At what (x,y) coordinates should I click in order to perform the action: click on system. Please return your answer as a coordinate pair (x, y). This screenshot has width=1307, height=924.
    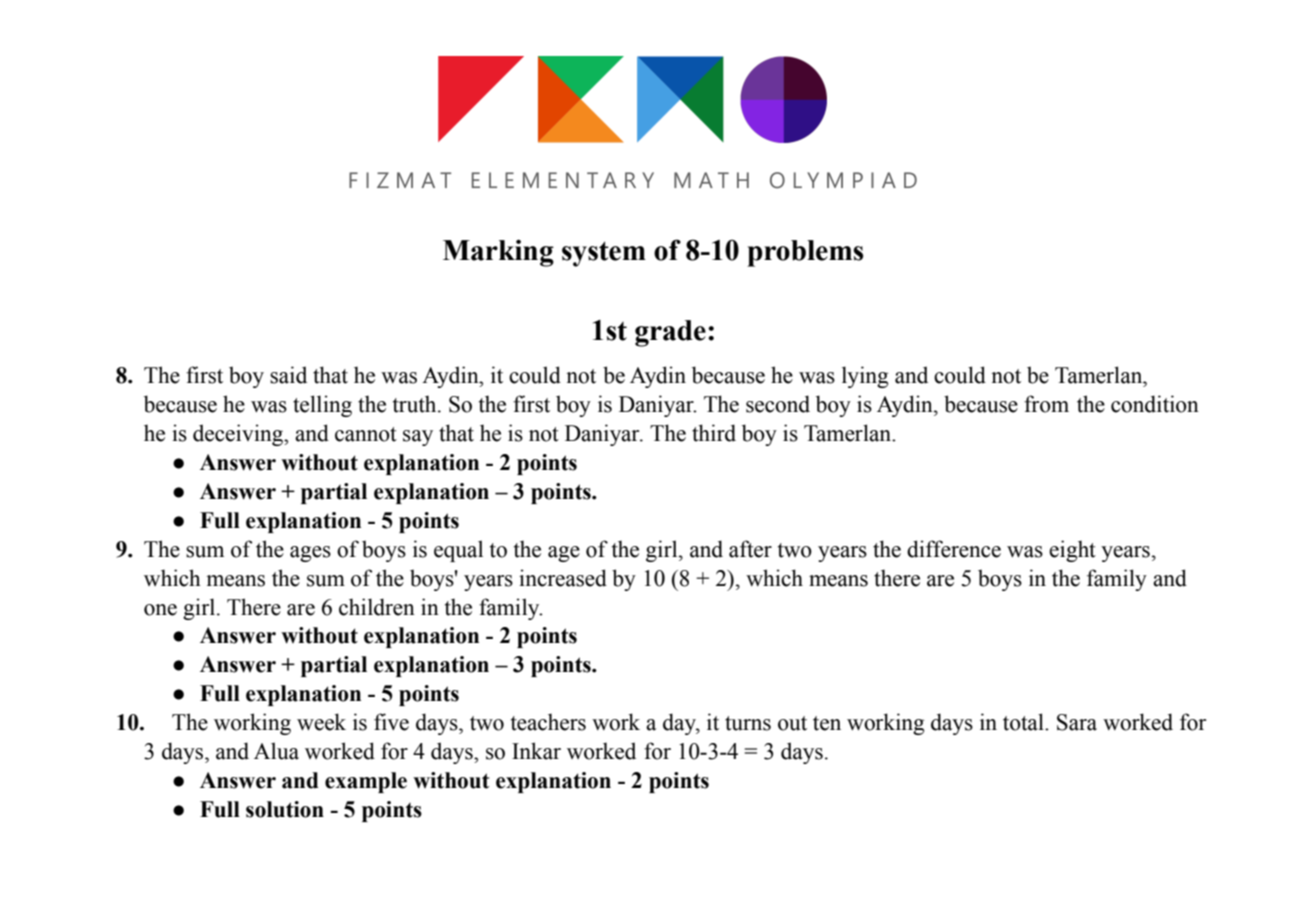
    Looking at the image, I should click on (604, 254).
